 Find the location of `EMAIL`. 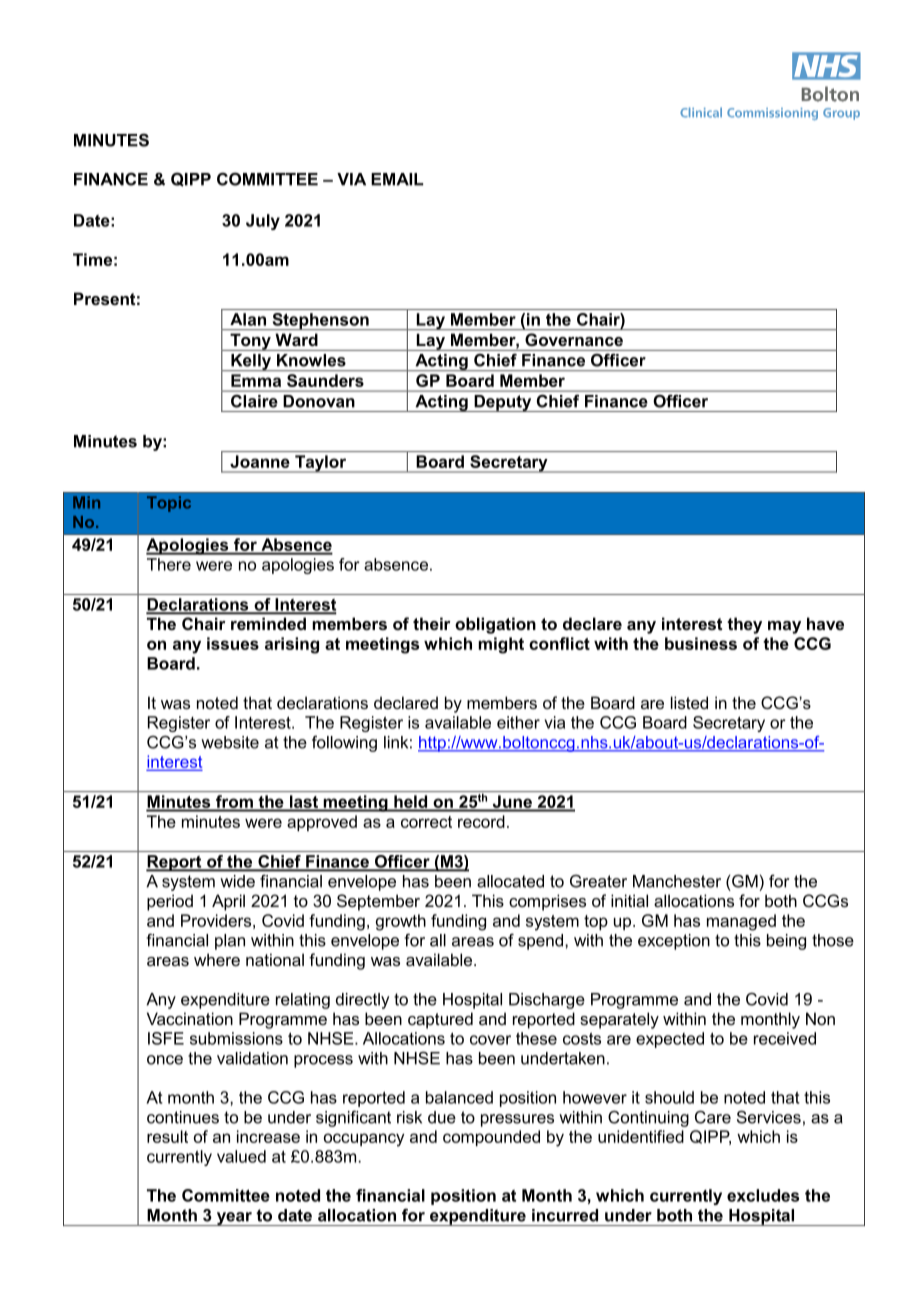

EMAIL is located at coordinates (397, 179).
